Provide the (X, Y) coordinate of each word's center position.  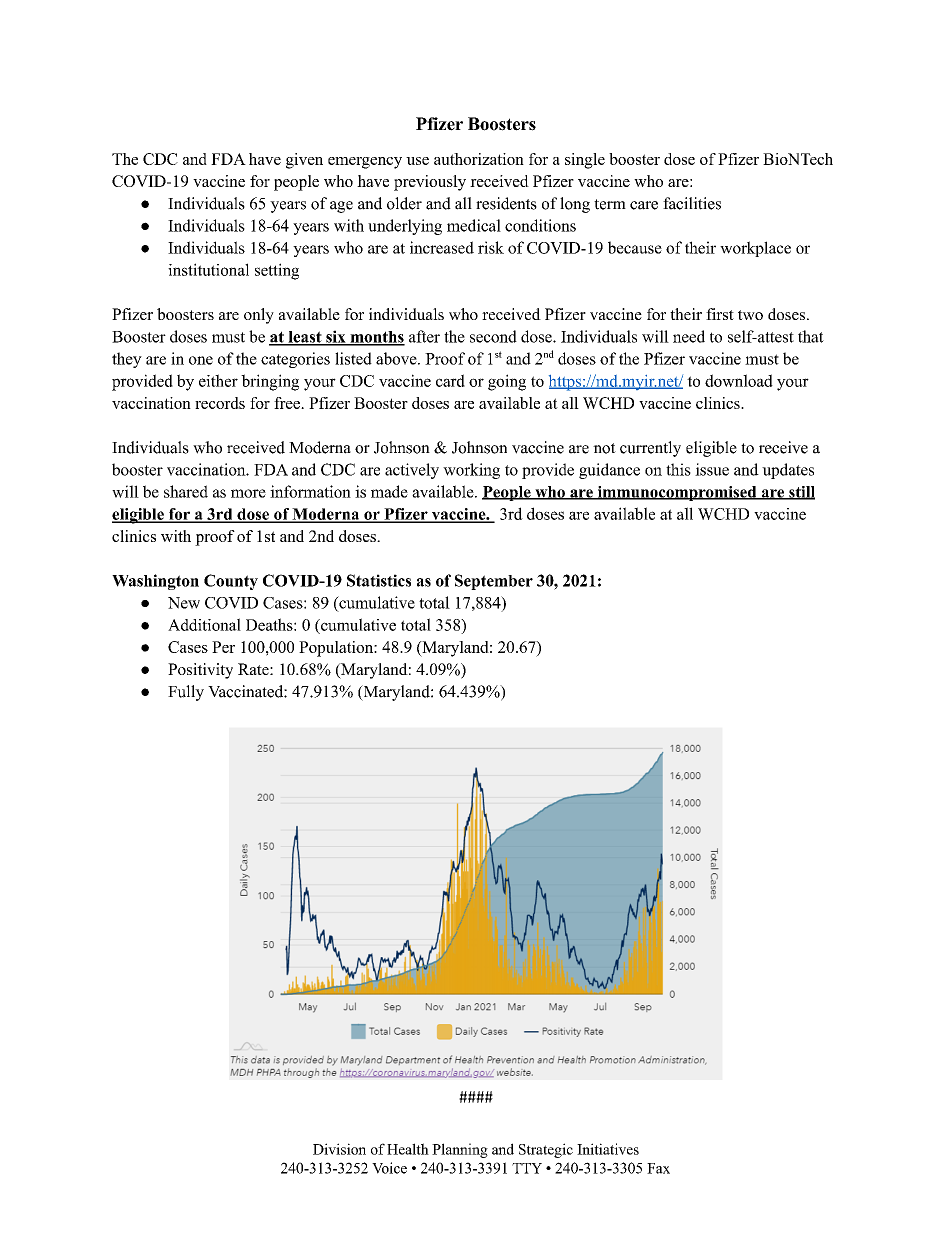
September (494, 582)
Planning (460, 1150)
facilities (692, 203)
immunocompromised (677, 493)
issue (712, 469)
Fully (186, 693)
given (304, 161)
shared (186, 491)
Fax (658, 1168)
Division (339, 1149)
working (471, 471)
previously (430, 183)
